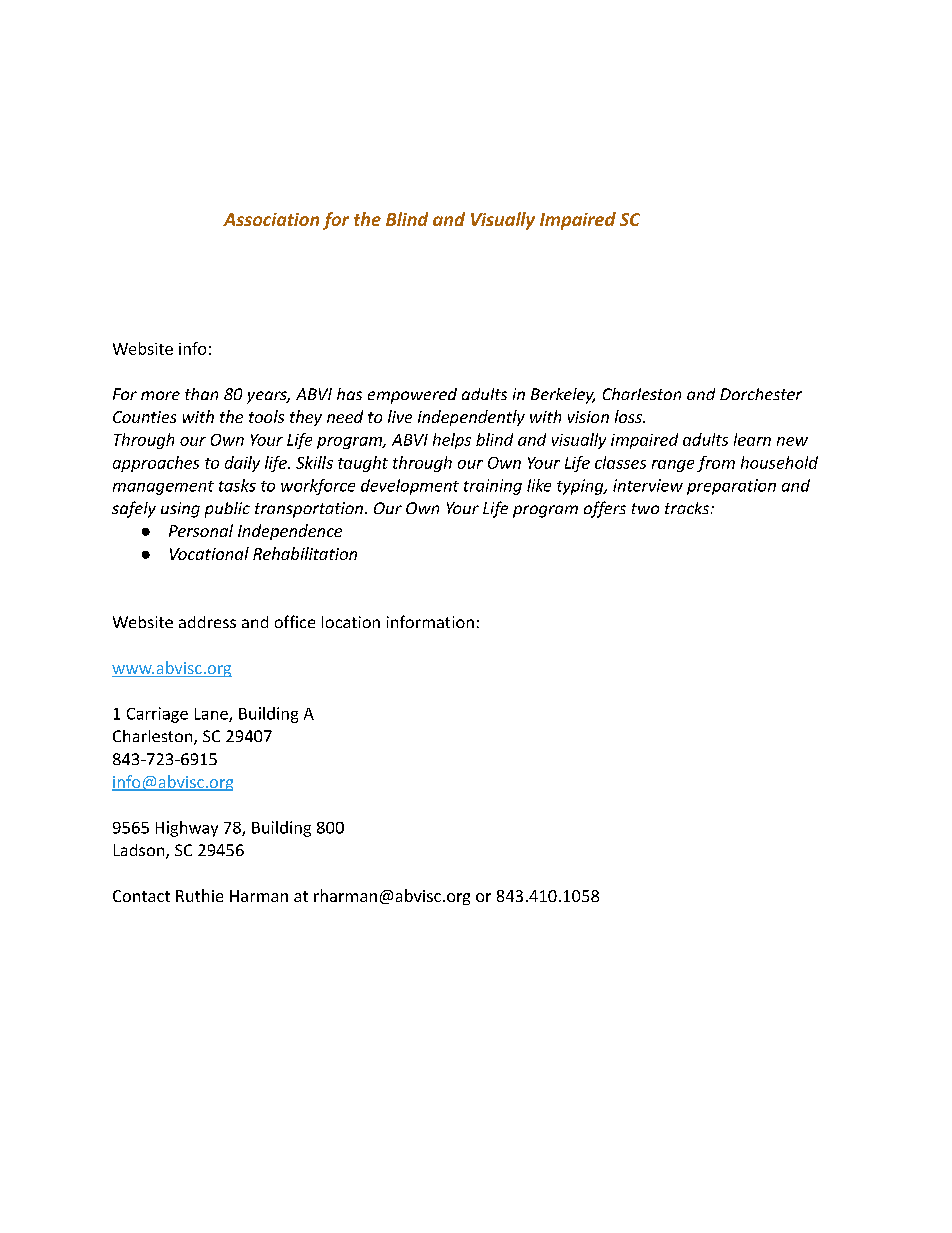  I want to click on Lane, so click(212, 715).
